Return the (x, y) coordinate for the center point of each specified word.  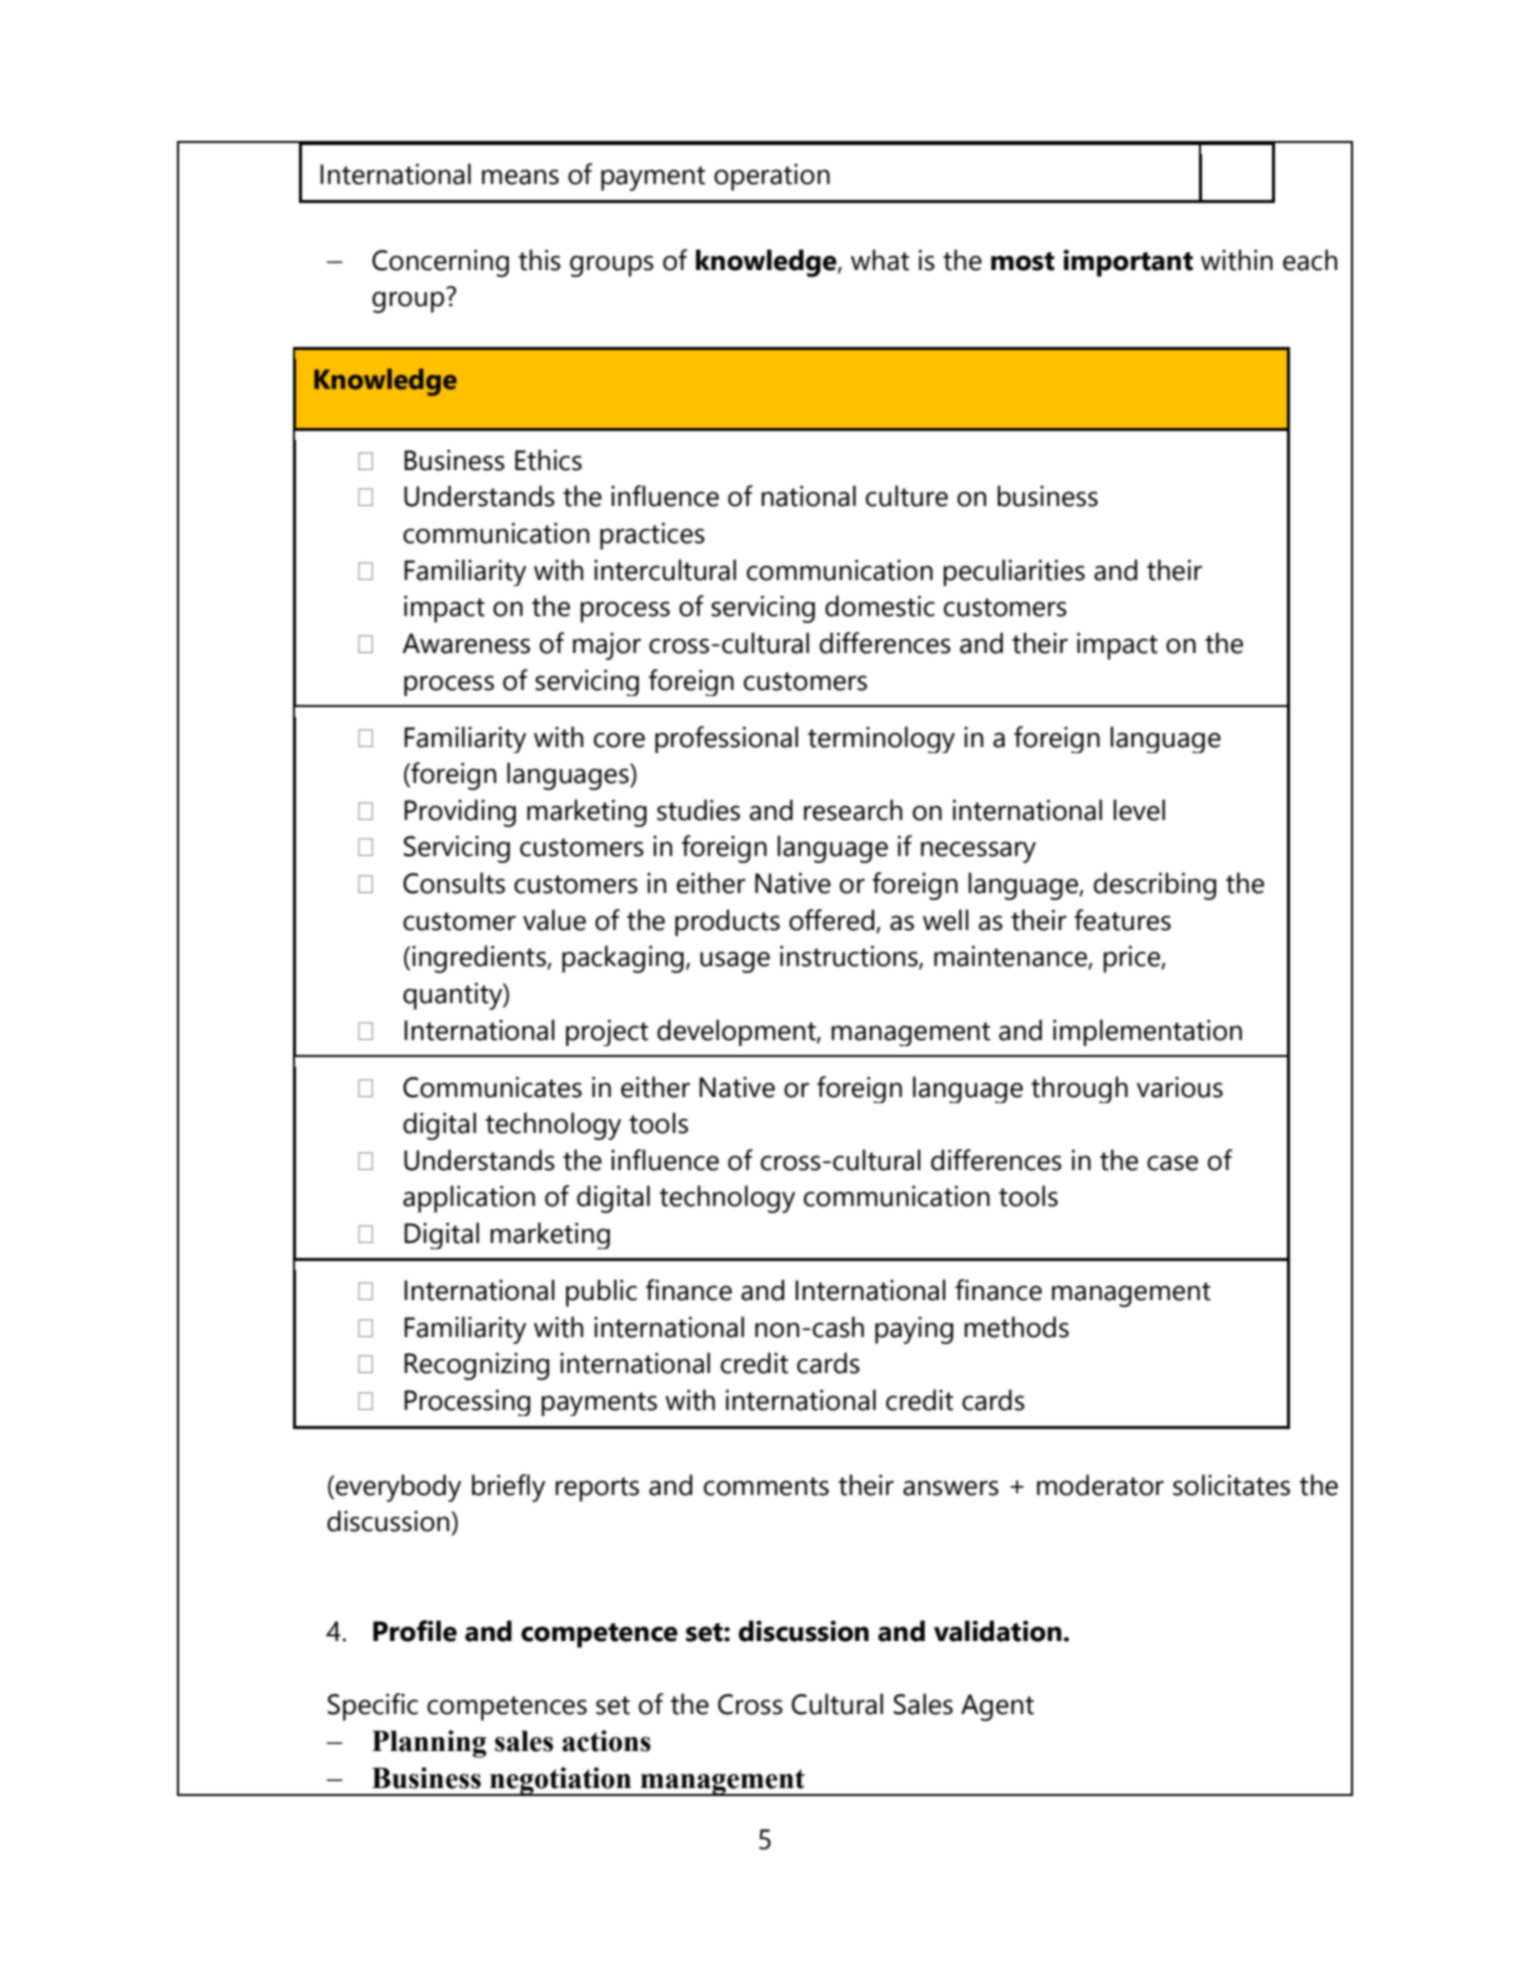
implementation (1147, 1032)
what (880, 260)
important (1128, 263)
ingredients (480, 959)
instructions (850, 957)
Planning (429, 1744)
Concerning (440, 263)
